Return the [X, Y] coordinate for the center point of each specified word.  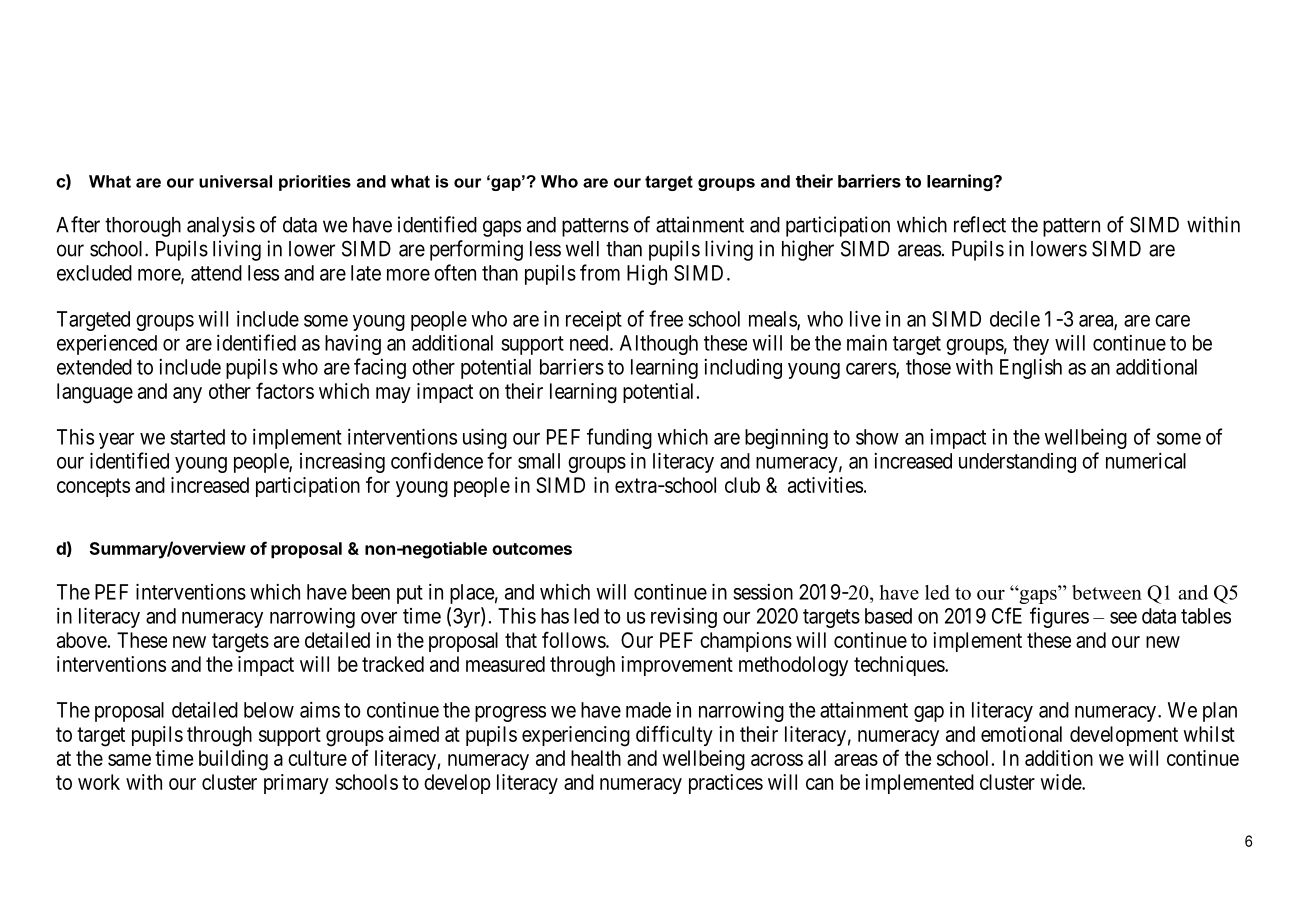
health [596, 758]
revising [684, 618]
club [742, 485]
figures [1059, 617]
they [1031, 345]
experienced [107, 345]
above [82, 640]
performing [476, 250]
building [233, 760]
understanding [1017, 463]
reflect [980, 224]
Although [659, 345]
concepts [93, 487]
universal [235, 181]
